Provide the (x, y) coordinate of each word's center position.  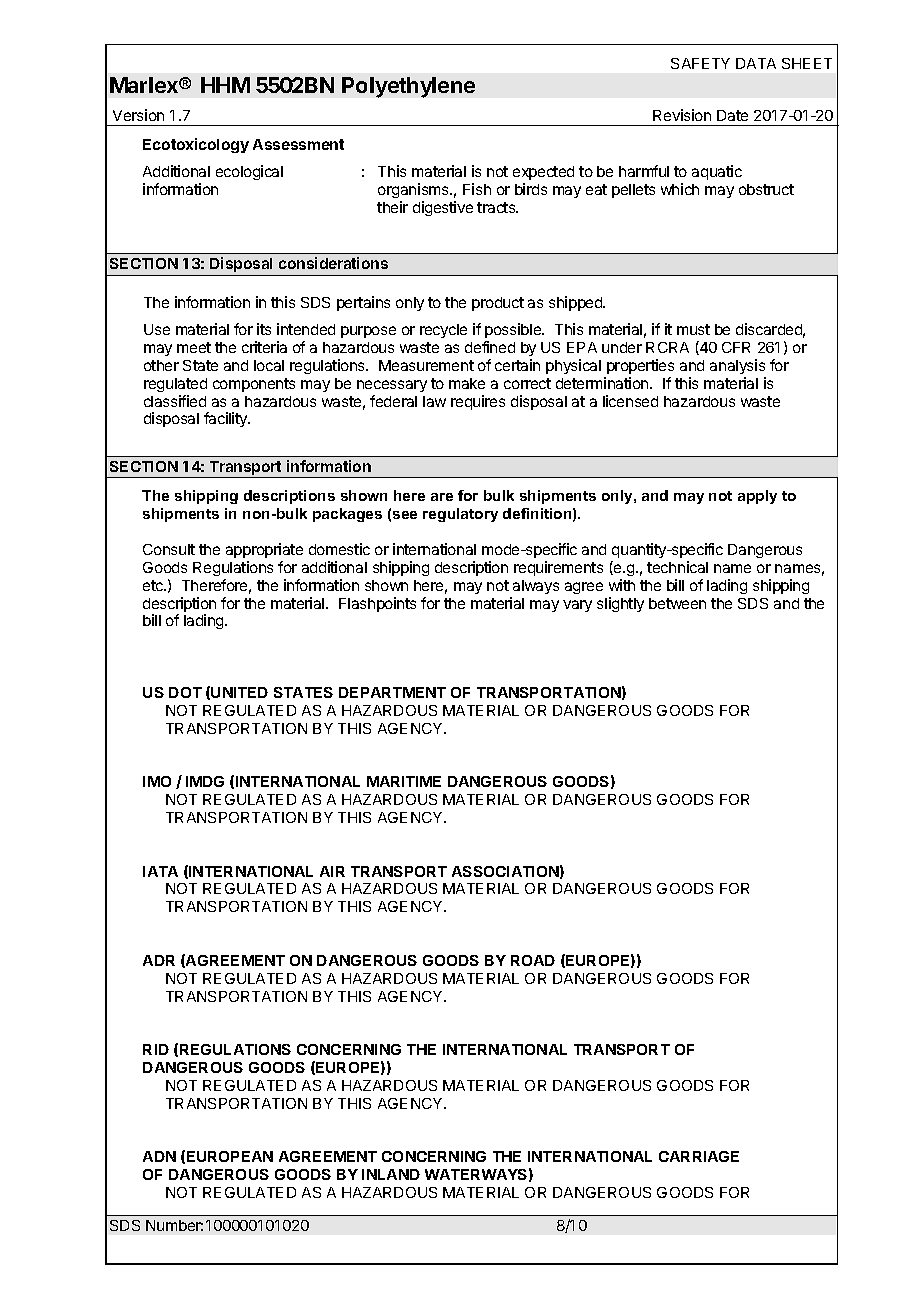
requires (478, 402)
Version (138, 115)
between (677, 603)
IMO (157, 781)
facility (227, 419)
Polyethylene (408, 87)
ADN (159, 1156)
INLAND (391, 1174)
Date (732, 115)
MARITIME (404, 781)
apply (757, 497)
